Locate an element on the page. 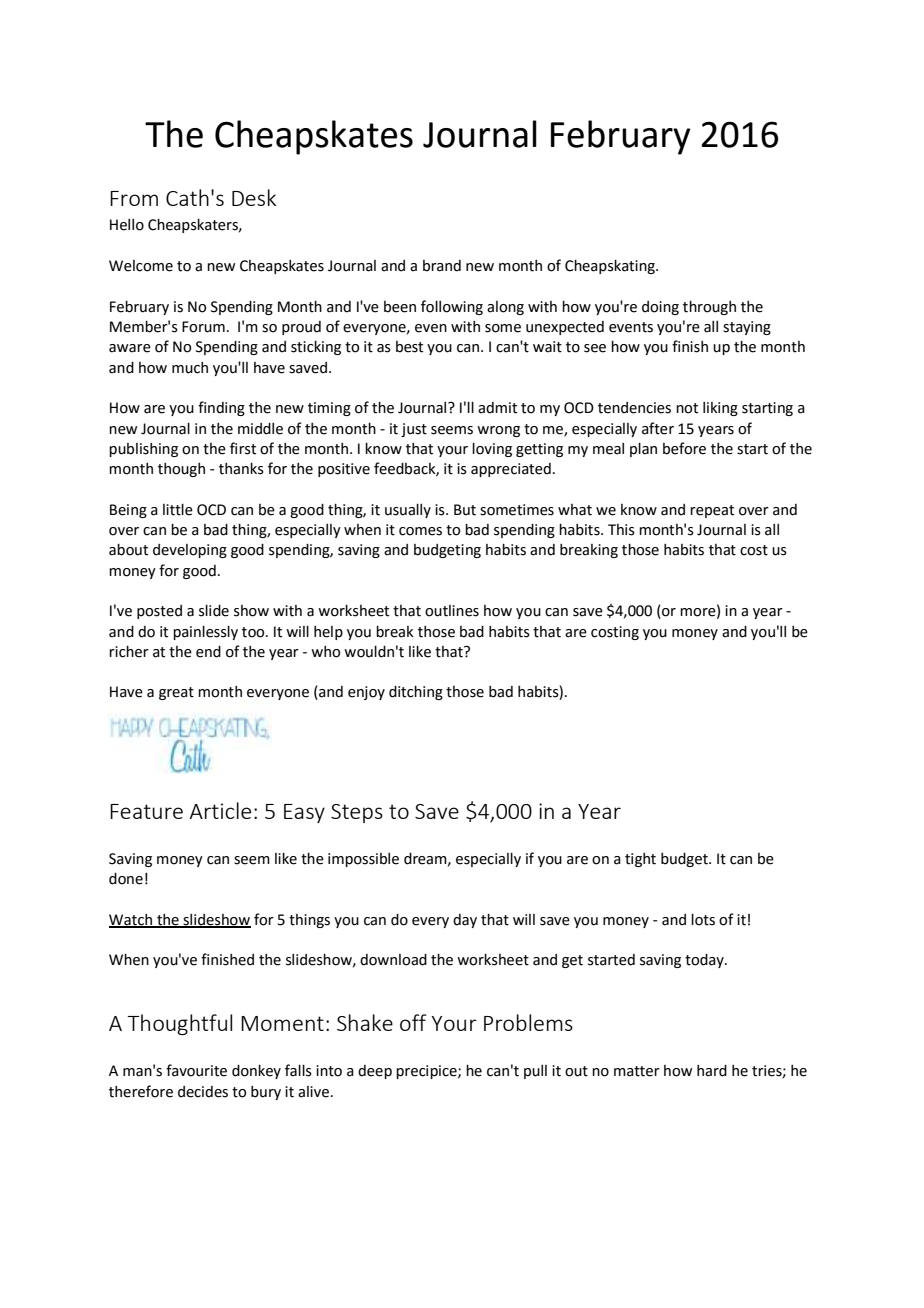  Desk is located at coordinates (254, 197).
